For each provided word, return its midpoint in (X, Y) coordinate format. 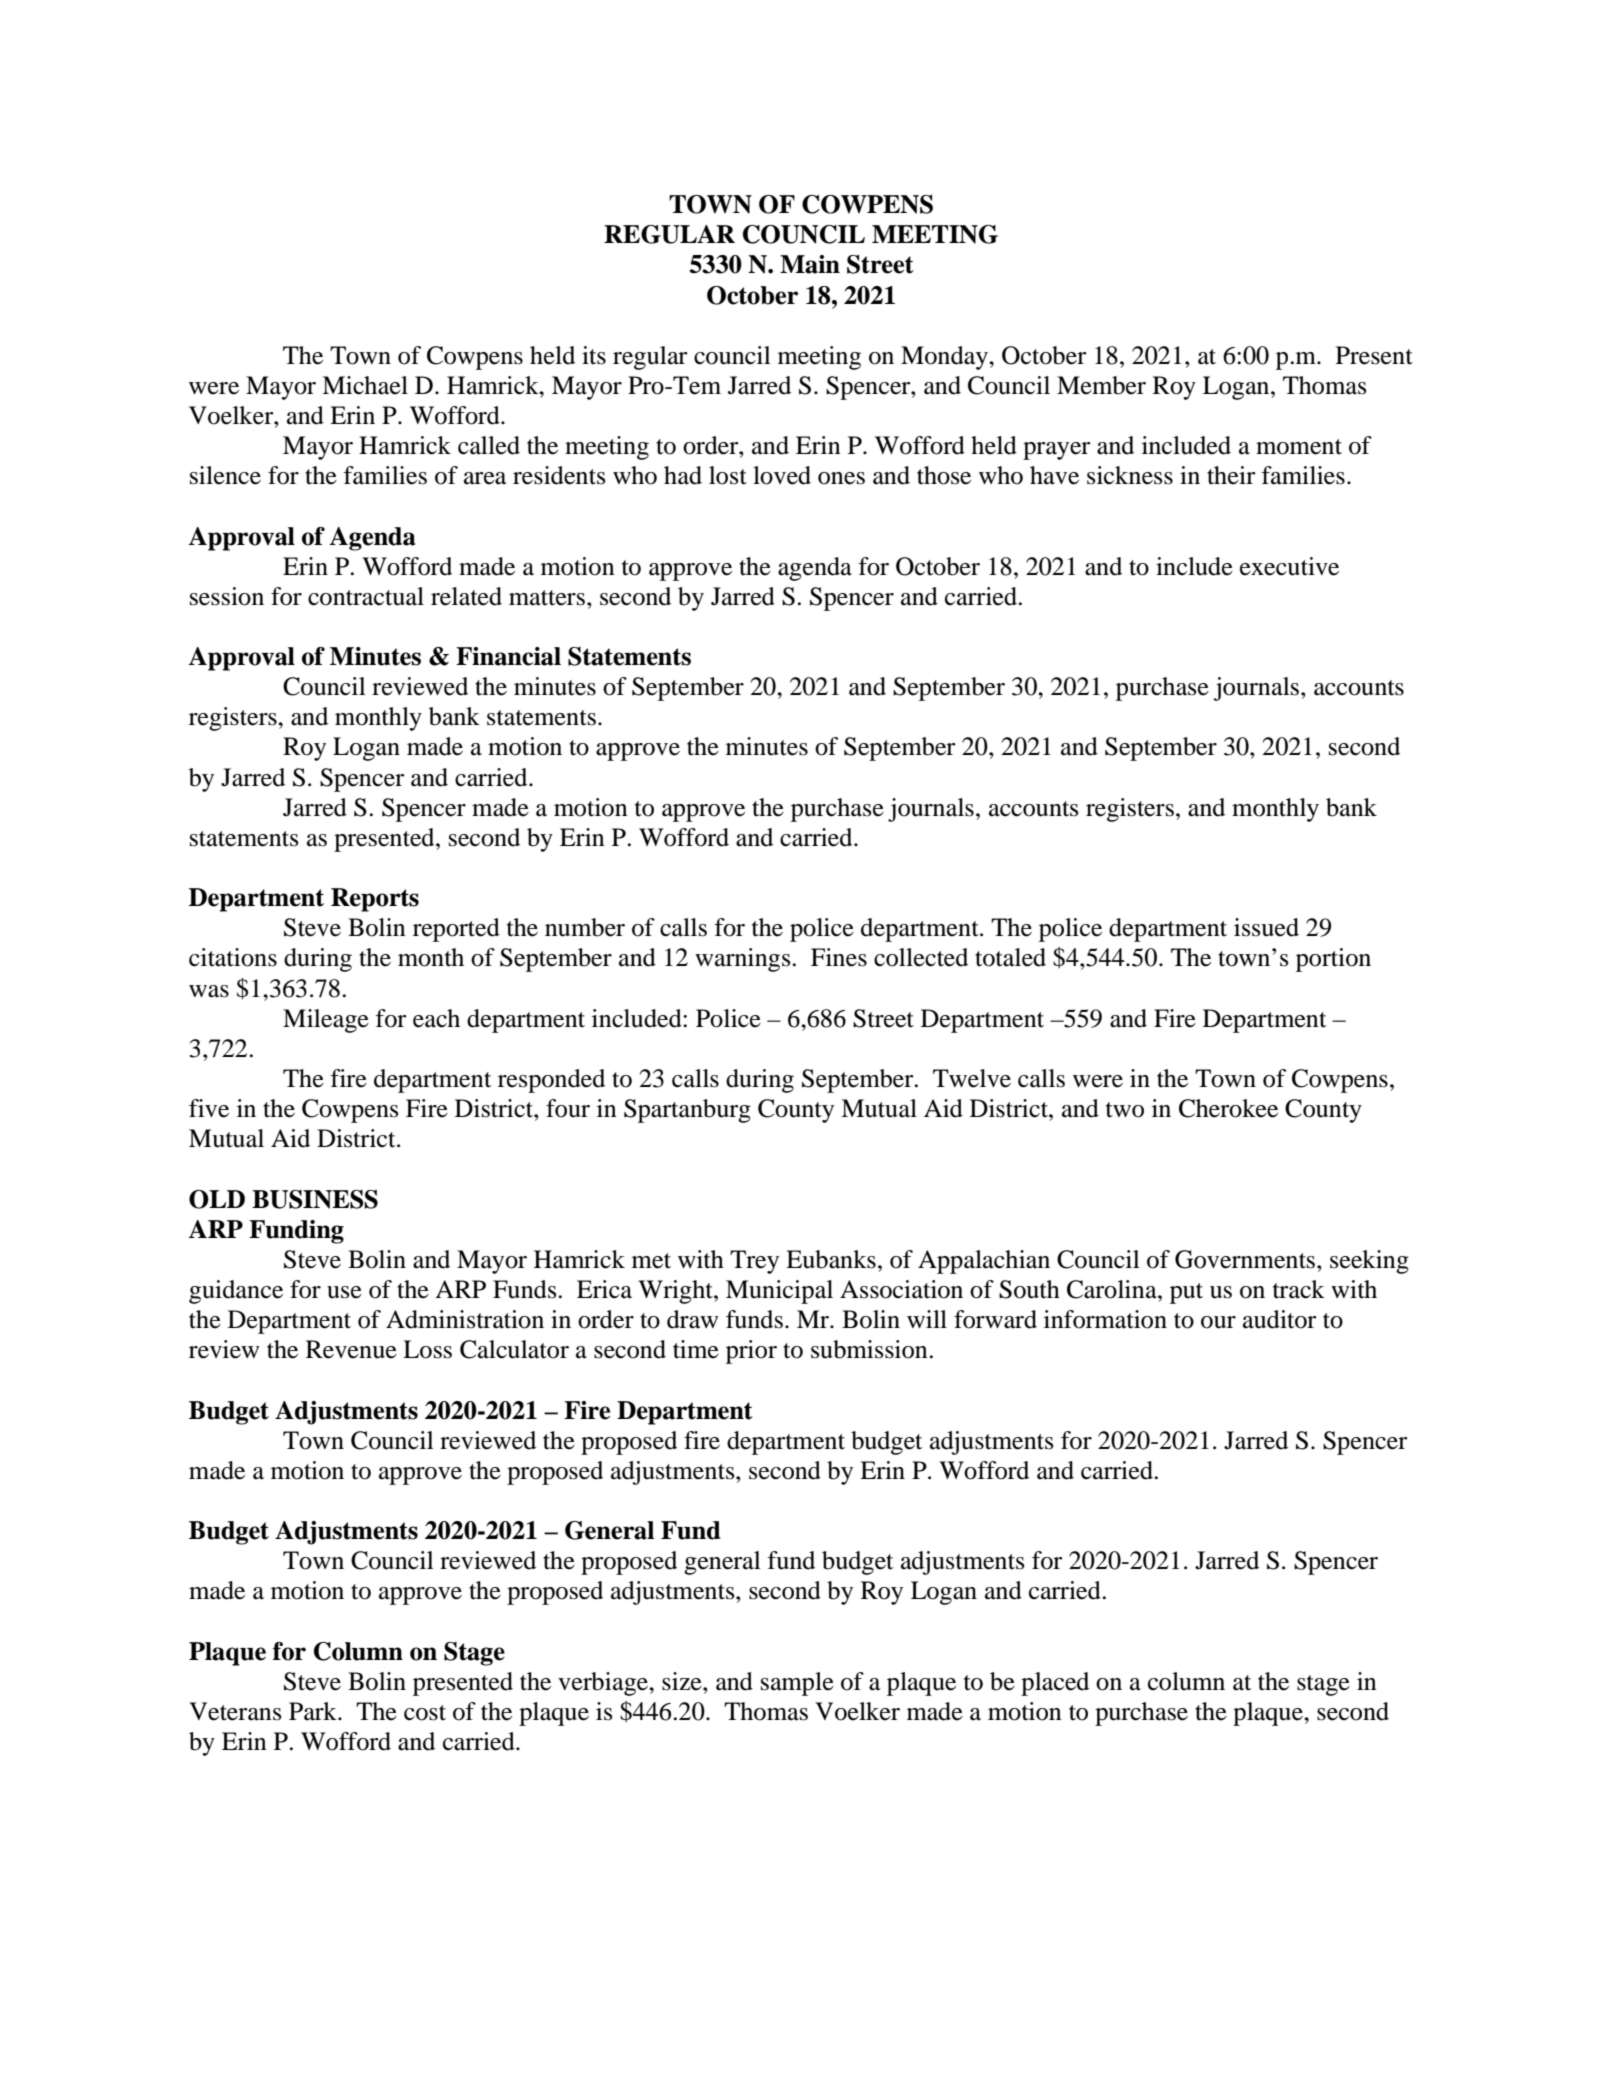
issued (1266, 927)
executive (1289, 566)
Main (810, 264)
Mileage (326, 1021)
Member (1101, 385)
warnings (744, 960)
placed (1055, 1684)
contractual (366, 596)
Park (314, 1711)
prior (751, 1352)
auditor (1280, 1319)
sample (797, 1684)
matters (547, 598)
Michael (365, 385)
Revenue (351, 1349)
